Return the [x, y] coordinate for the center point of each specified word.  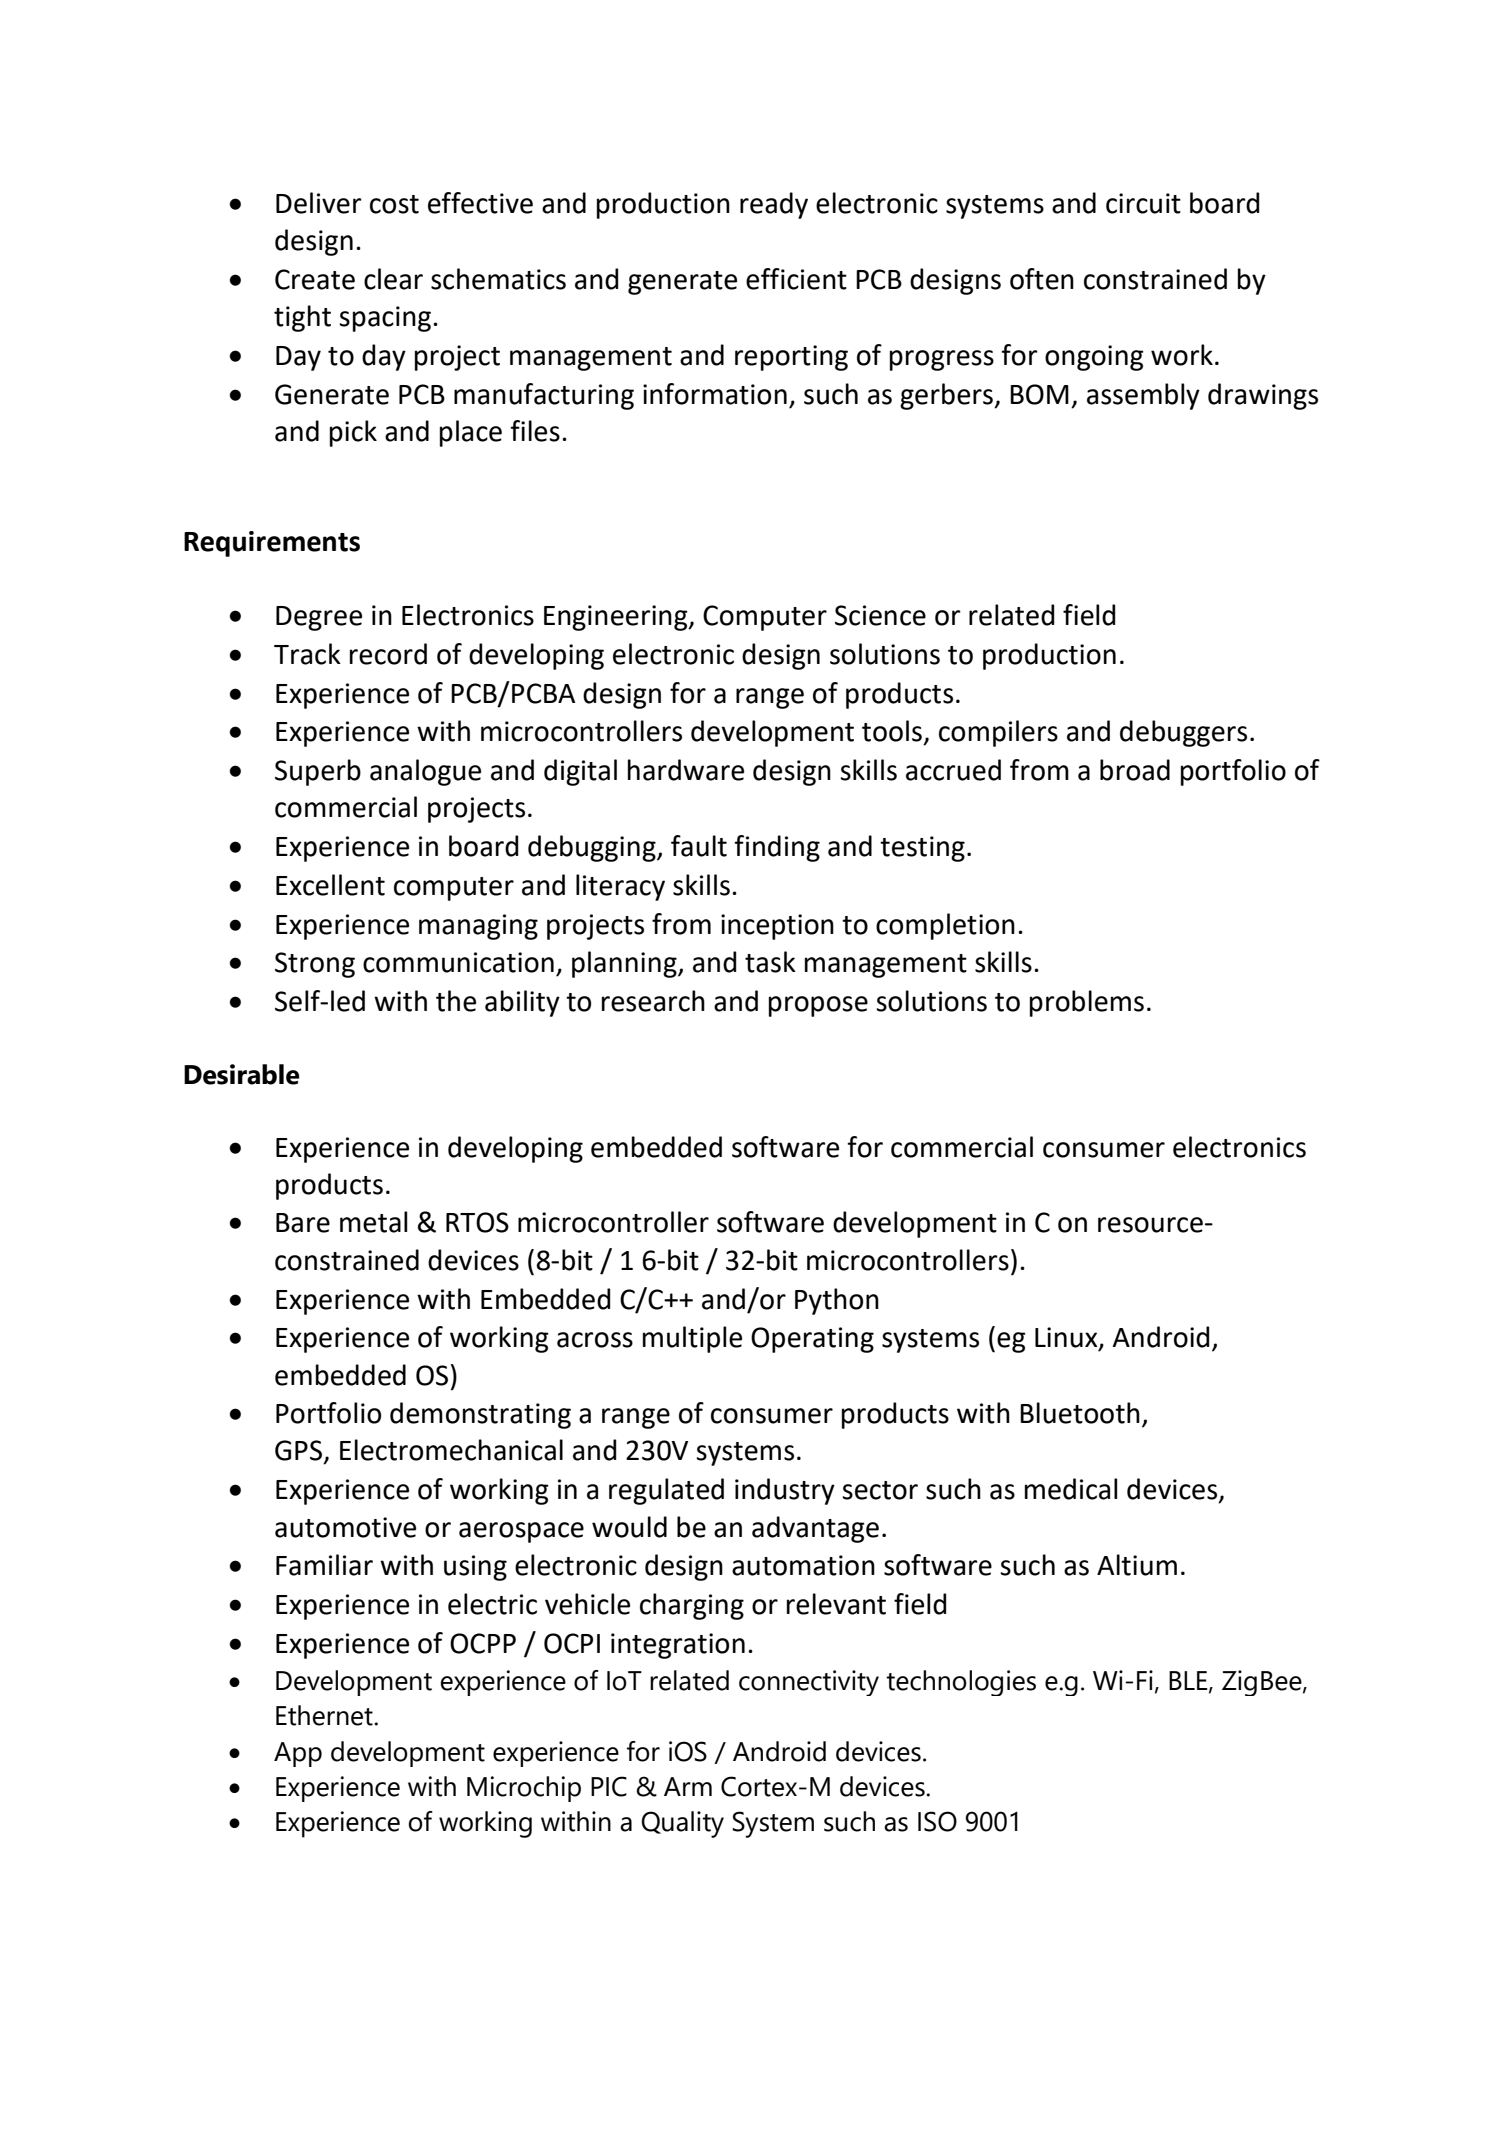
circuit [1143, 203]
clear [393, 279]
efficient [796, 279]
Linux [1067, 1338]
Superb [318, 772]
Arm [688, 1786]
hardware [686, 770]
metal [374, 1222]
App [298, 1754]
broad [1135, 770]
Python [837, 1301]
